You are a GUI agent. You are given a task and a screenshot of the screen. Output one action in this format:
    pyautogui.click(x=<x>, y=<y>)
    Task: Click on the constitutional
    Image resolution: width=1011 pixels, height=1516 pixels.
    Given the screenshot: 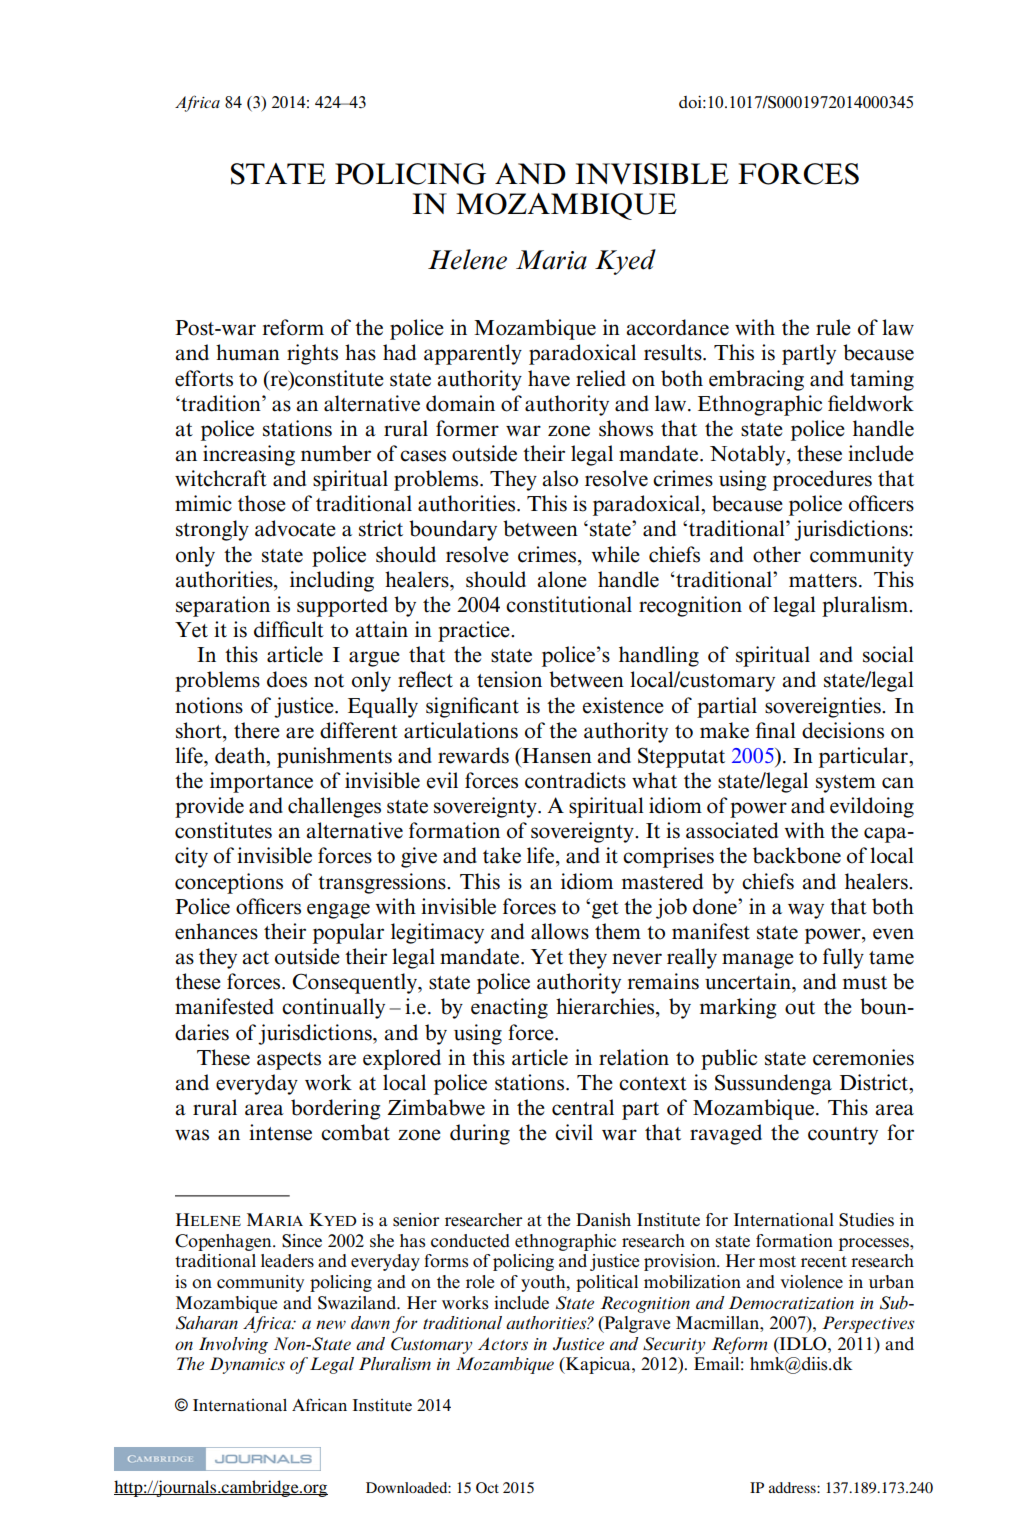 What is the action you would take?
    pyautogui.click(x=569, y=604)
